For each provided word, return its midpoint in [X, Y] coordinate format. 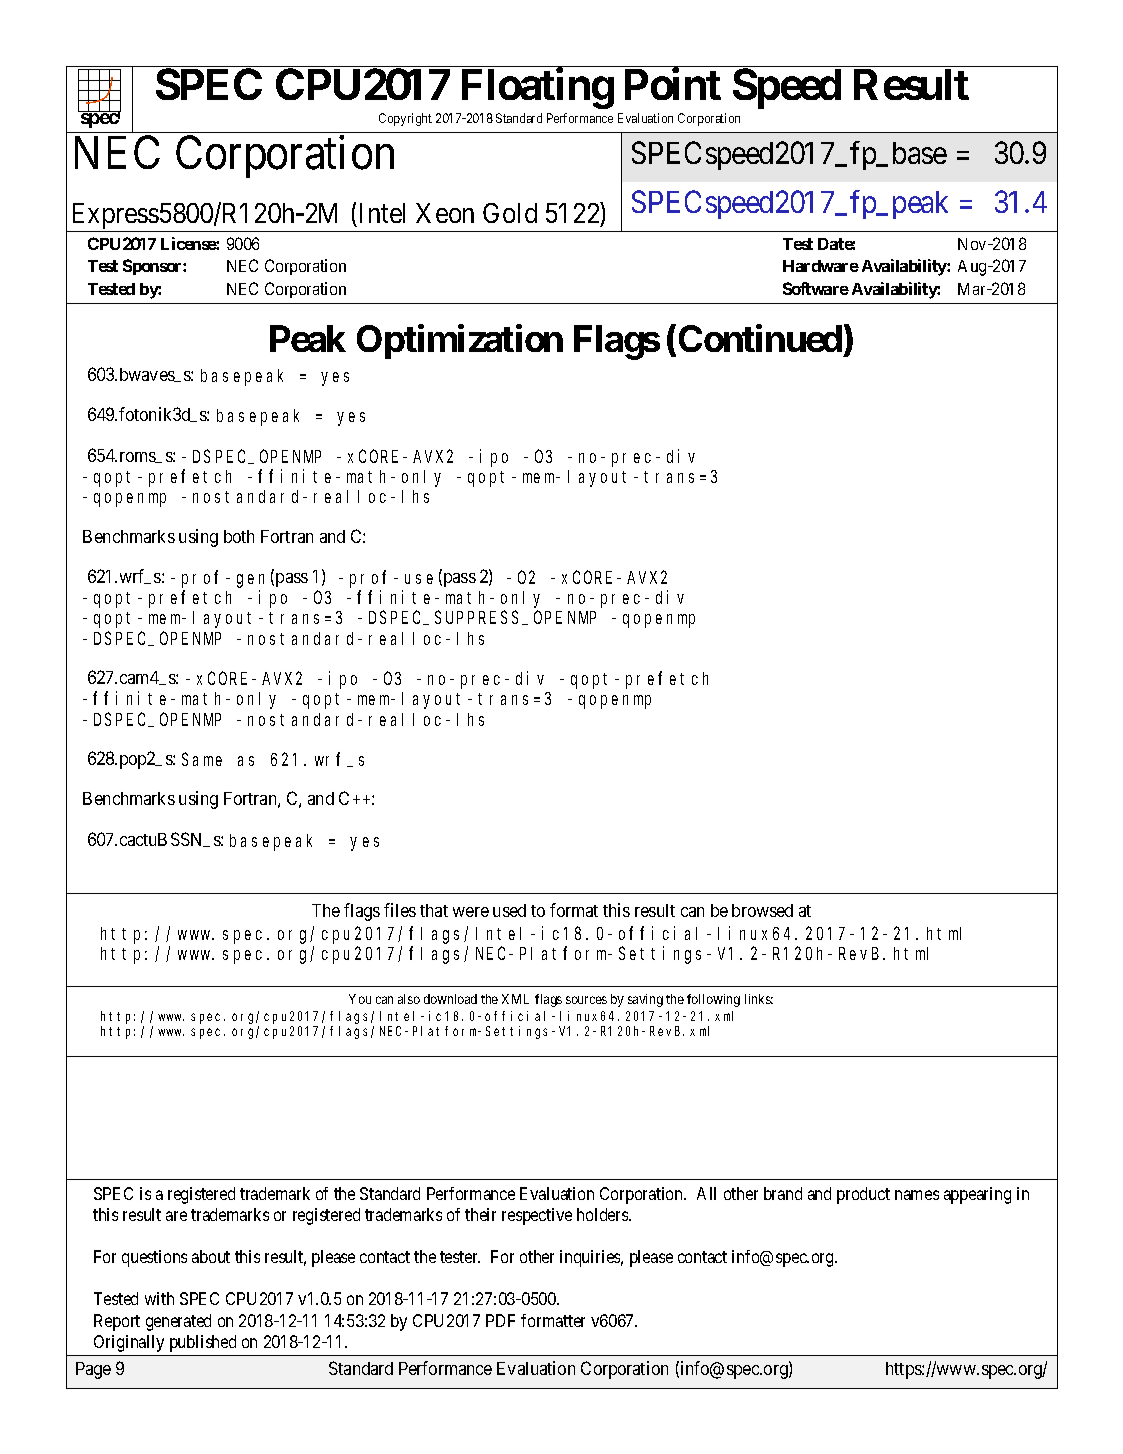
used [509, 910]
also [409, 999]
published [203, 1343]
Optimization [460, 341]
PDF [500, 1320]
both [239, 536]
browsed [762, 910]
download [450, 999]
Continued [760, 338]
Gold [510, 213]
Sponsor [153, 267]
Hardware [821, 266]
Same [202, 759]
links [759, 999]
